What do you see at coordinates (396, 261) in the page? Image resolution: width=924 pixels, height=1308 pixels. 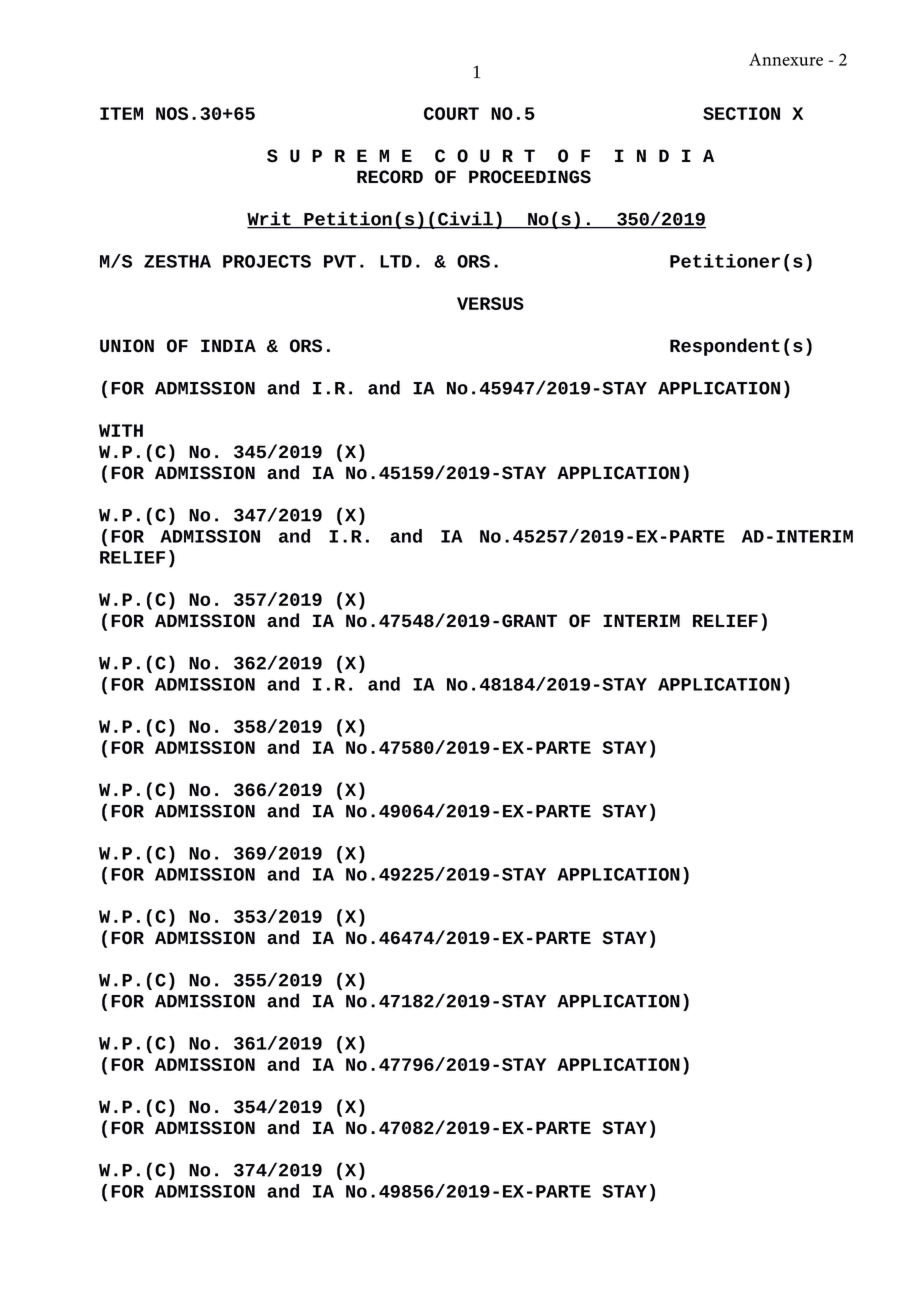 I see `LTD` at bounding box center [396, 261].
